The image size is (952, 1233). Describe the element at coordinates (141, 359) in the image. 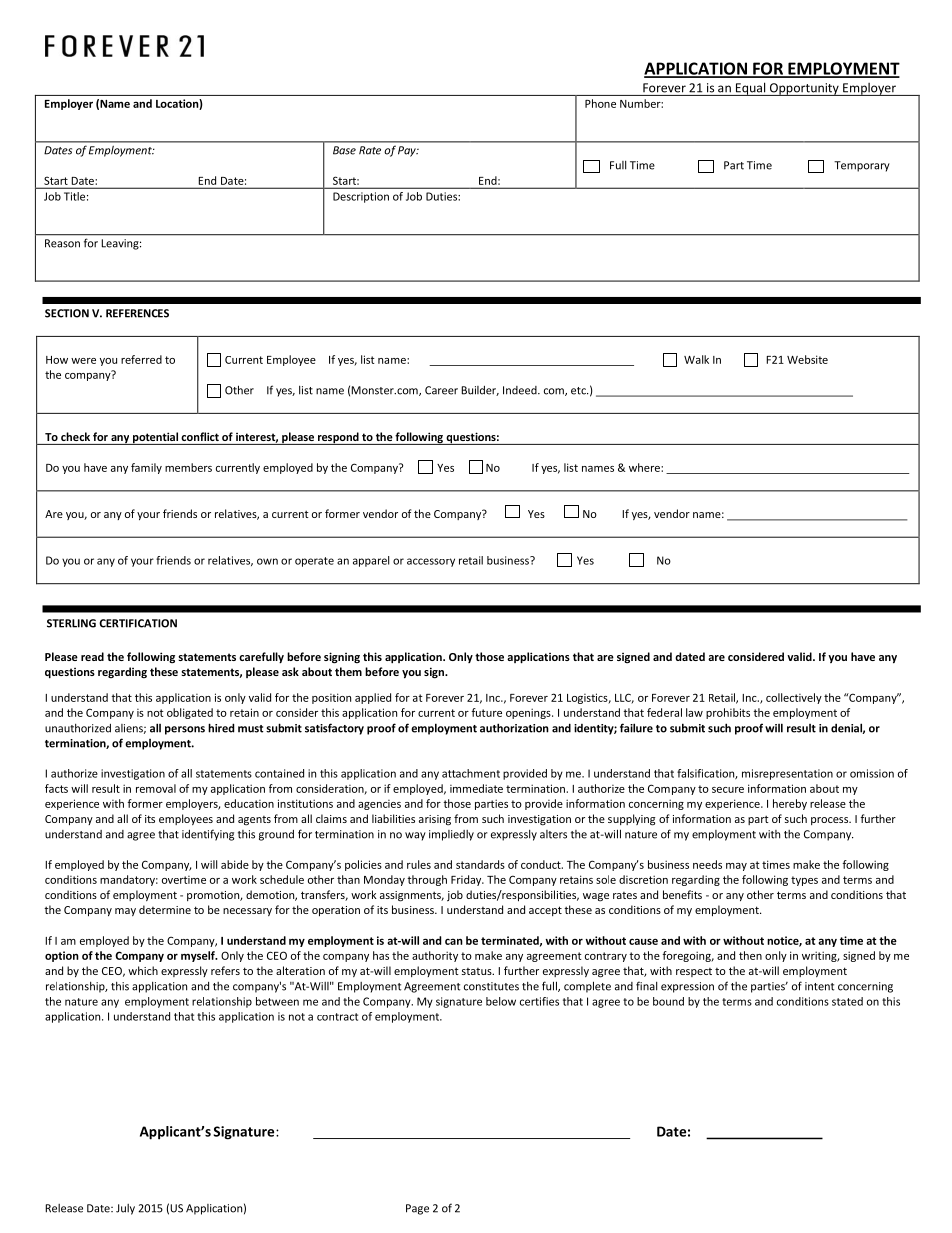

I see `referred` at that location.
